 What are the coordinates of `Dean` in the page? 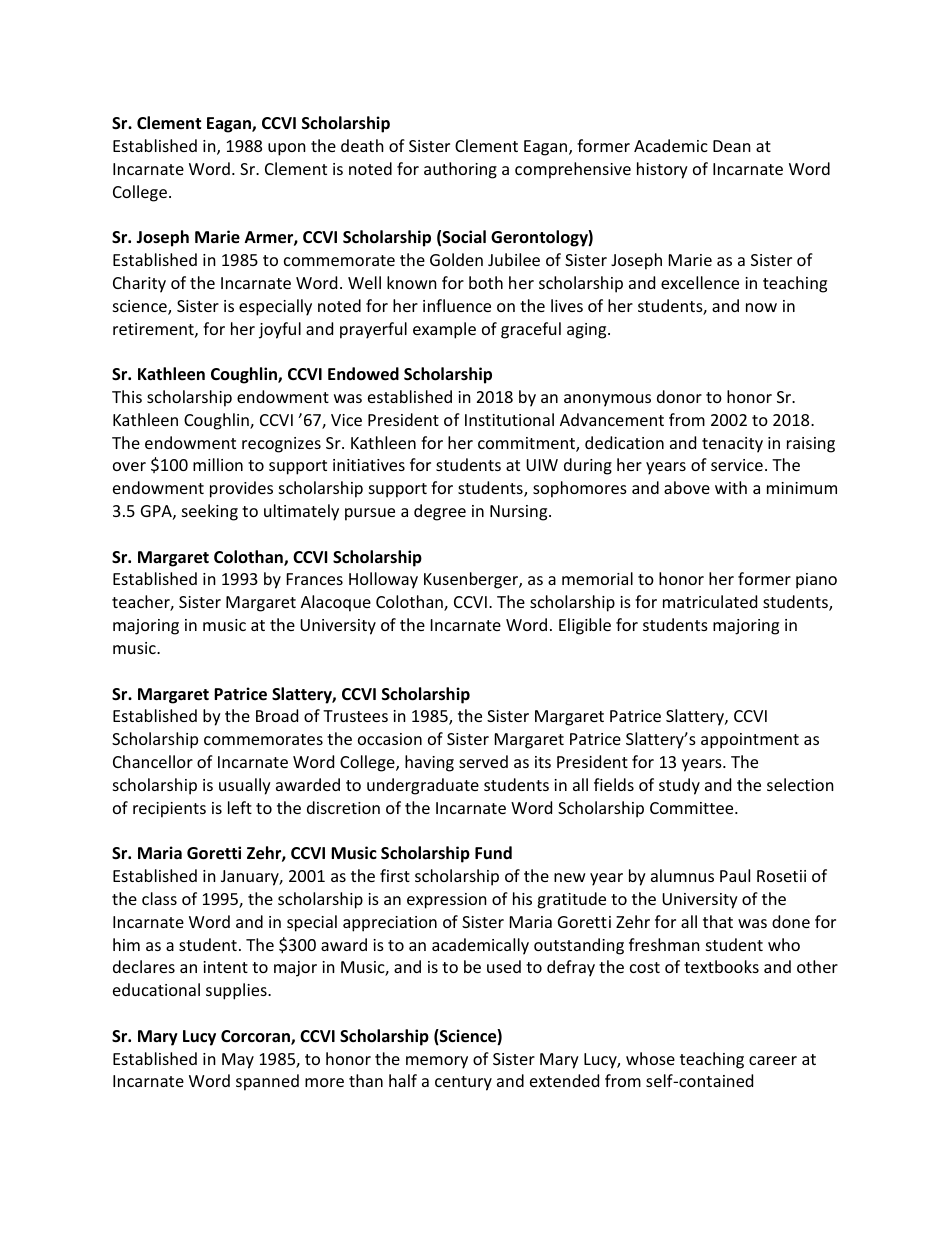 It's located at (732, 146).
